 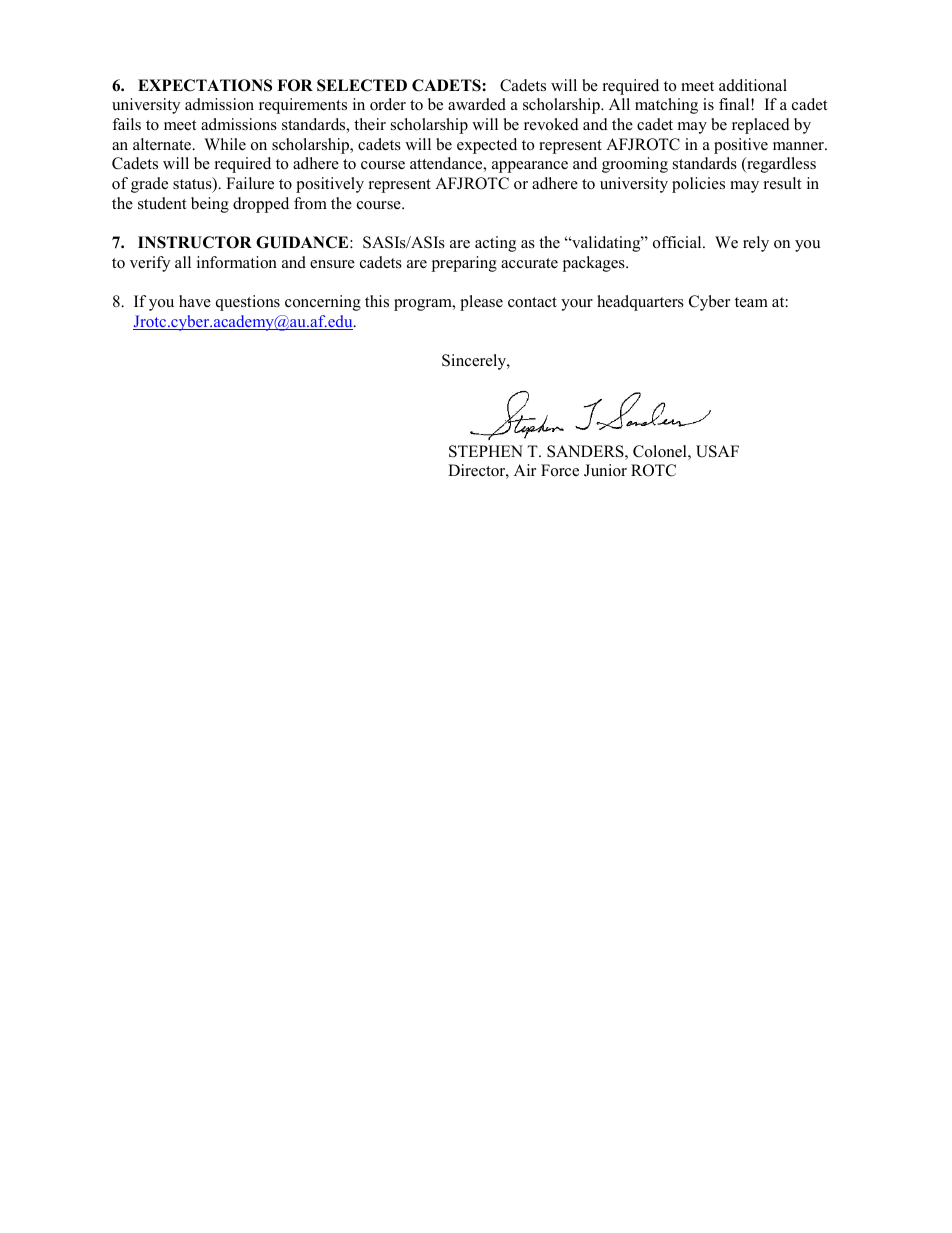 I want to click on Air, so click(x=525, y=470).
